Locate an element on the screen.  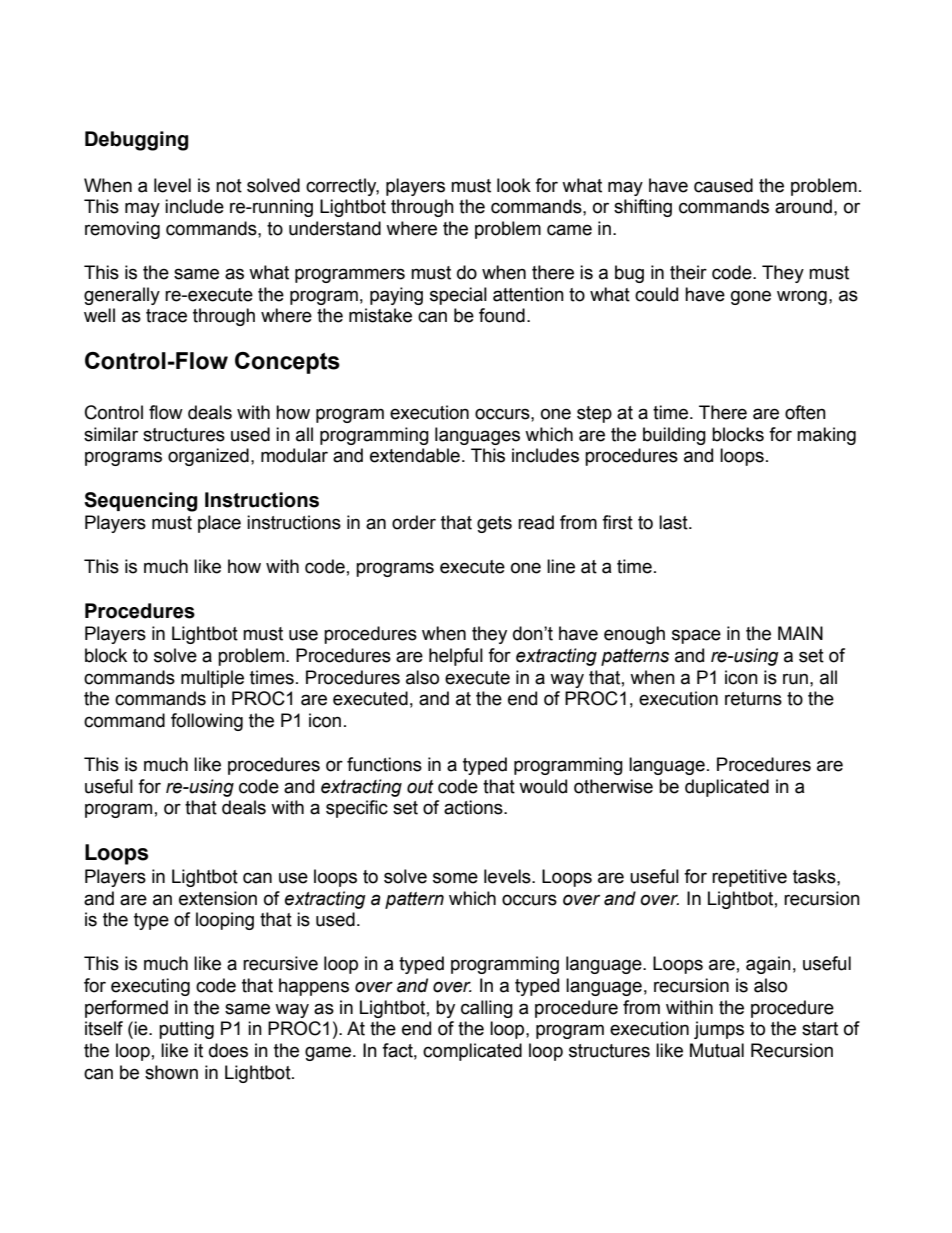
not is located at coordinates (229, 186).
